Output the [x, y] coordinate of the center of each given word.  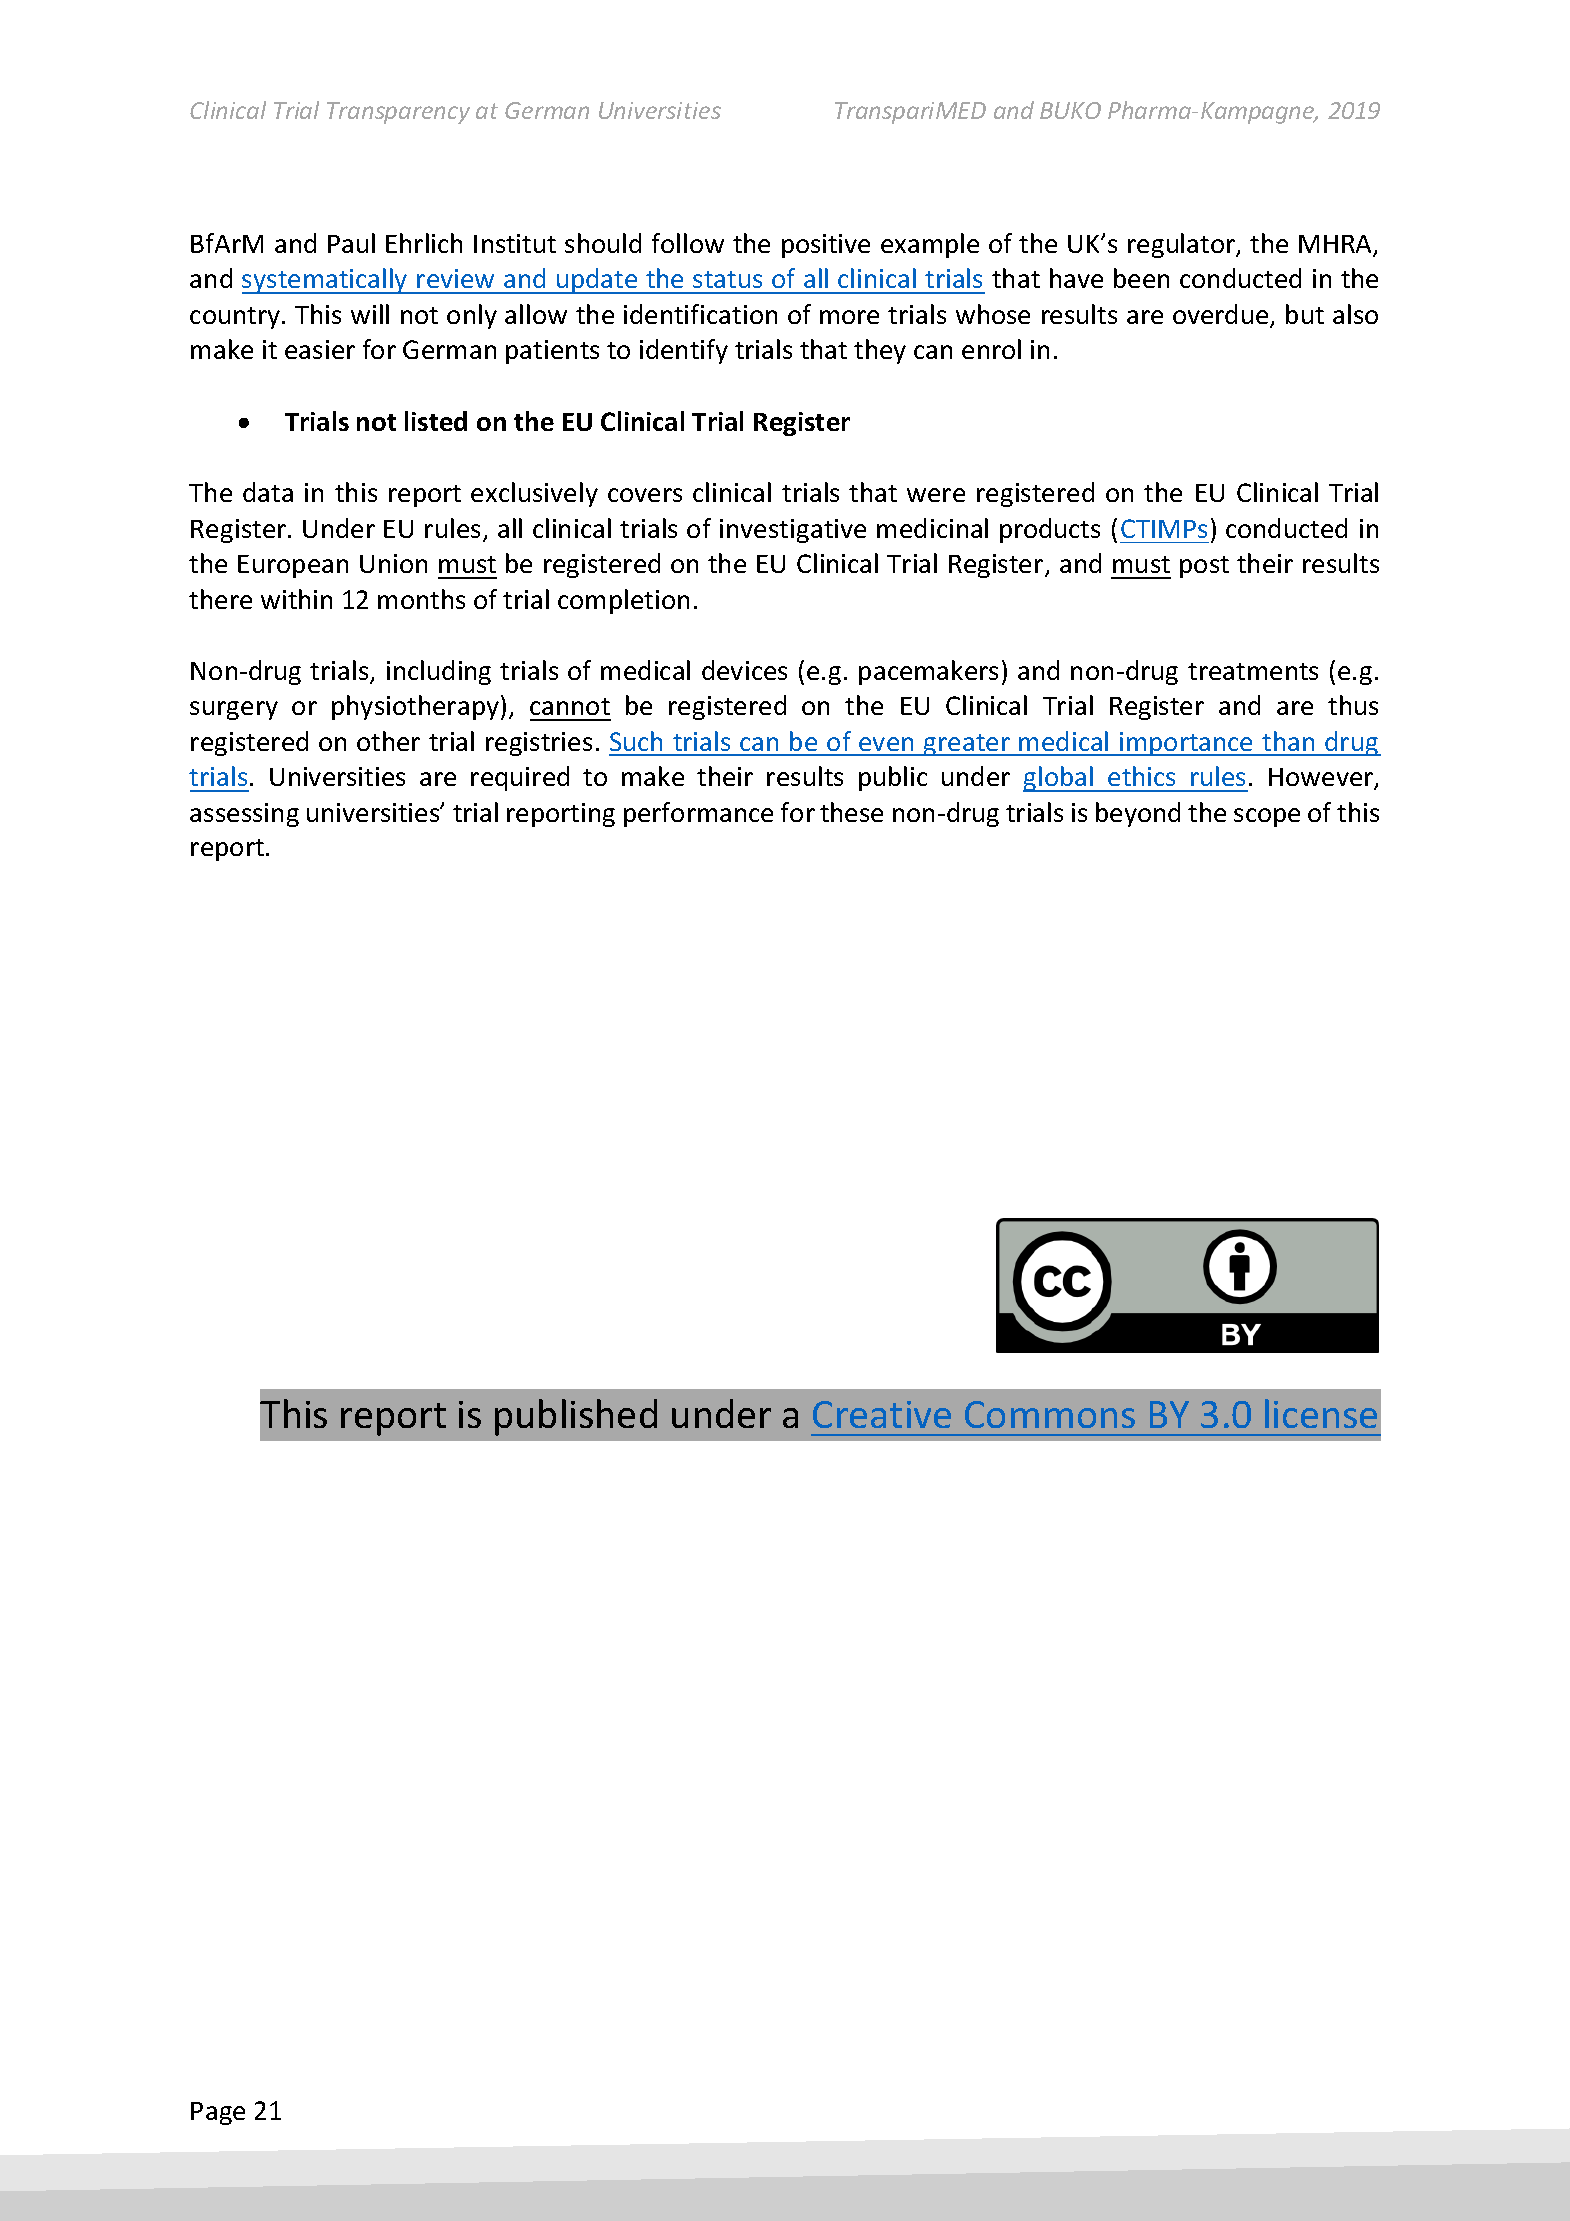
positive [826, 246]
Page [218, 2113]
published [576, 1417]
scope [1267, 817]
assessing [244, 815]
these [851, 812]
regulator [1182, 245]
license [1321, 1413]
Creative [882, 1414]
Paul [351, 243]
